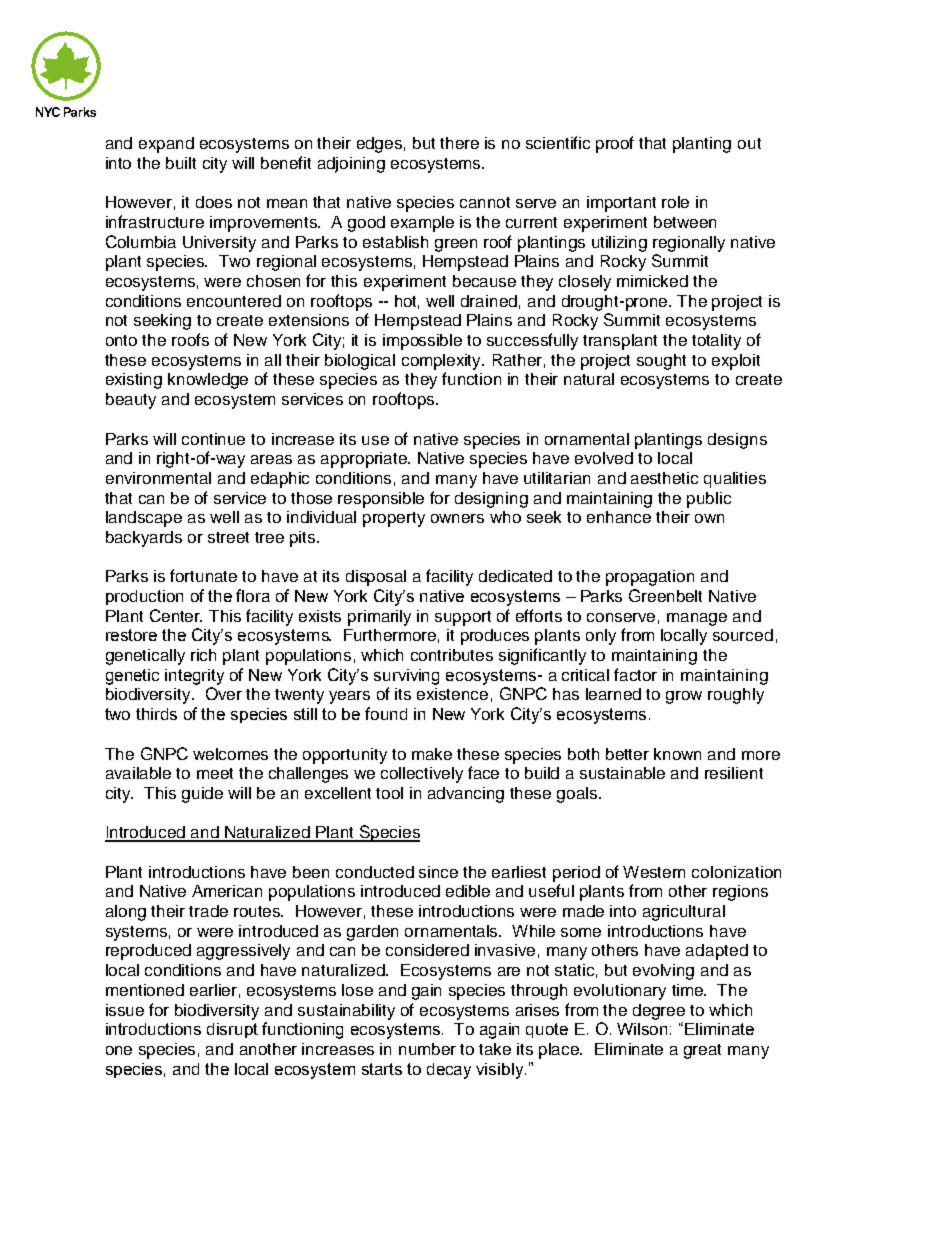 The image size is (952, 1233). I want to click on appropriate, so click(365, 460).
